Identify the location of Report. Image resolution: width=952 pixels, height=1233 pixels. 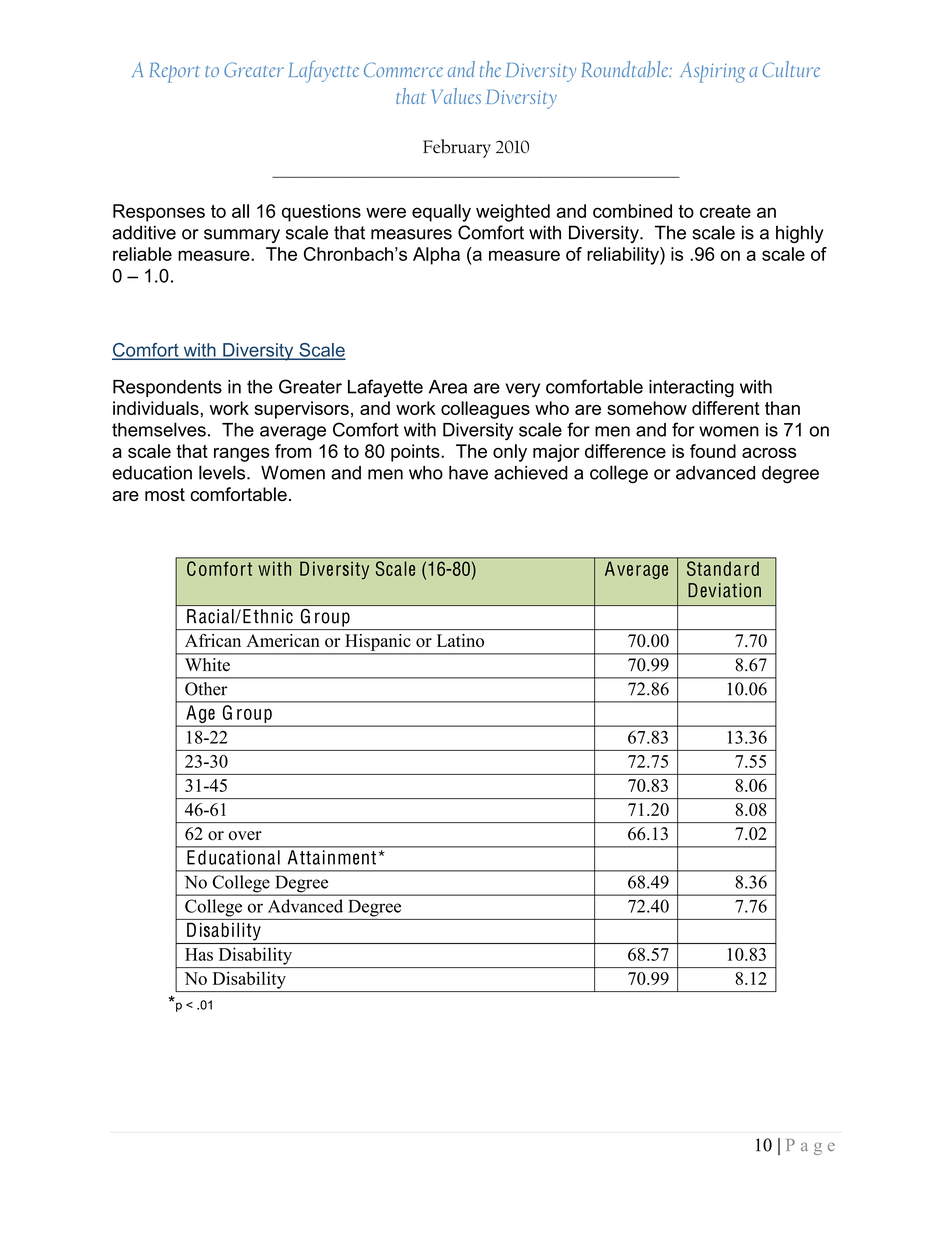
(175, 72).
